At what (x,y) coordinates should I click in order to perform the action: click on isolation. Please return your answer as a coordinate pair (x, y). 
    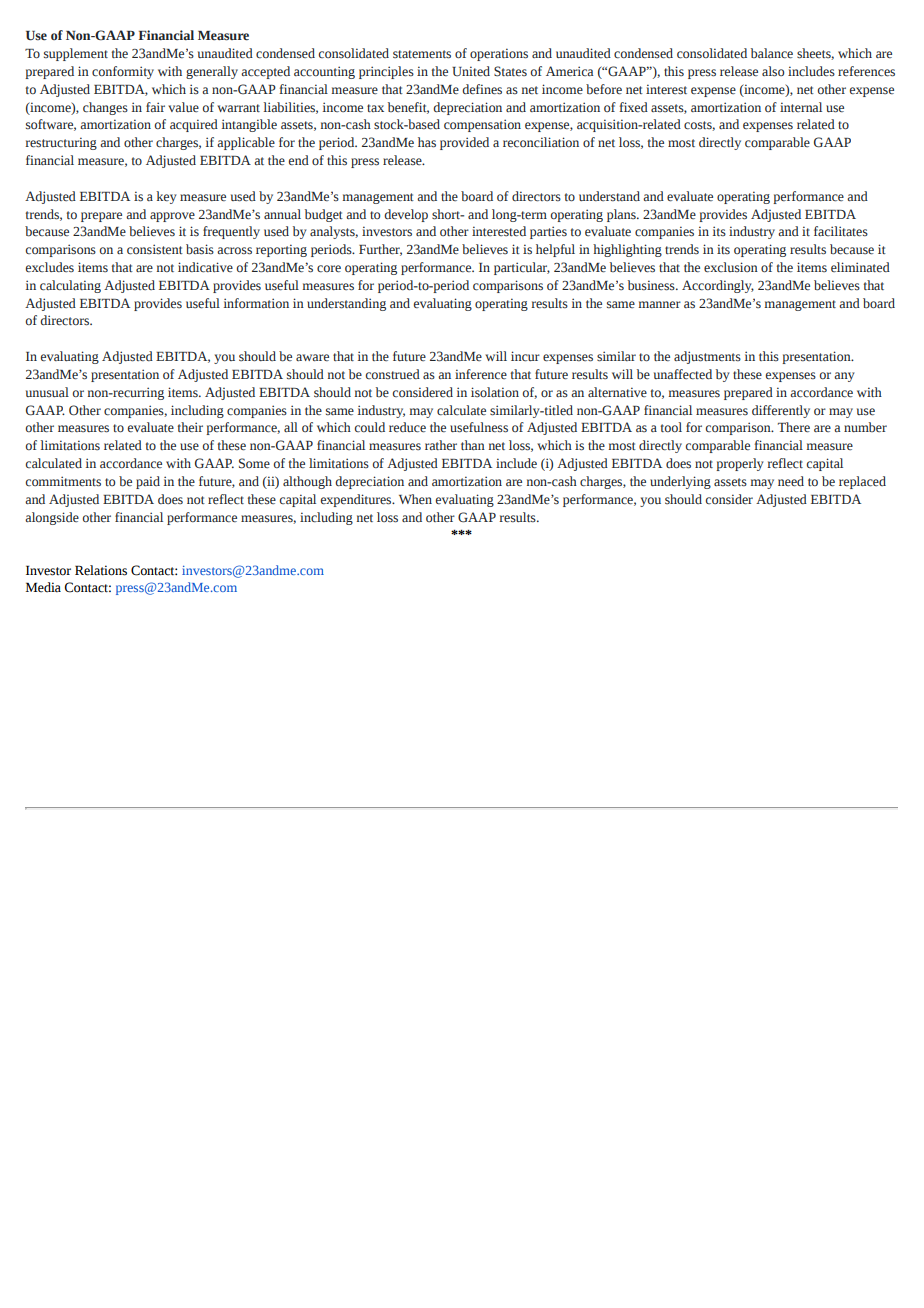
    Looking at the image, I should click on (495, 392).
